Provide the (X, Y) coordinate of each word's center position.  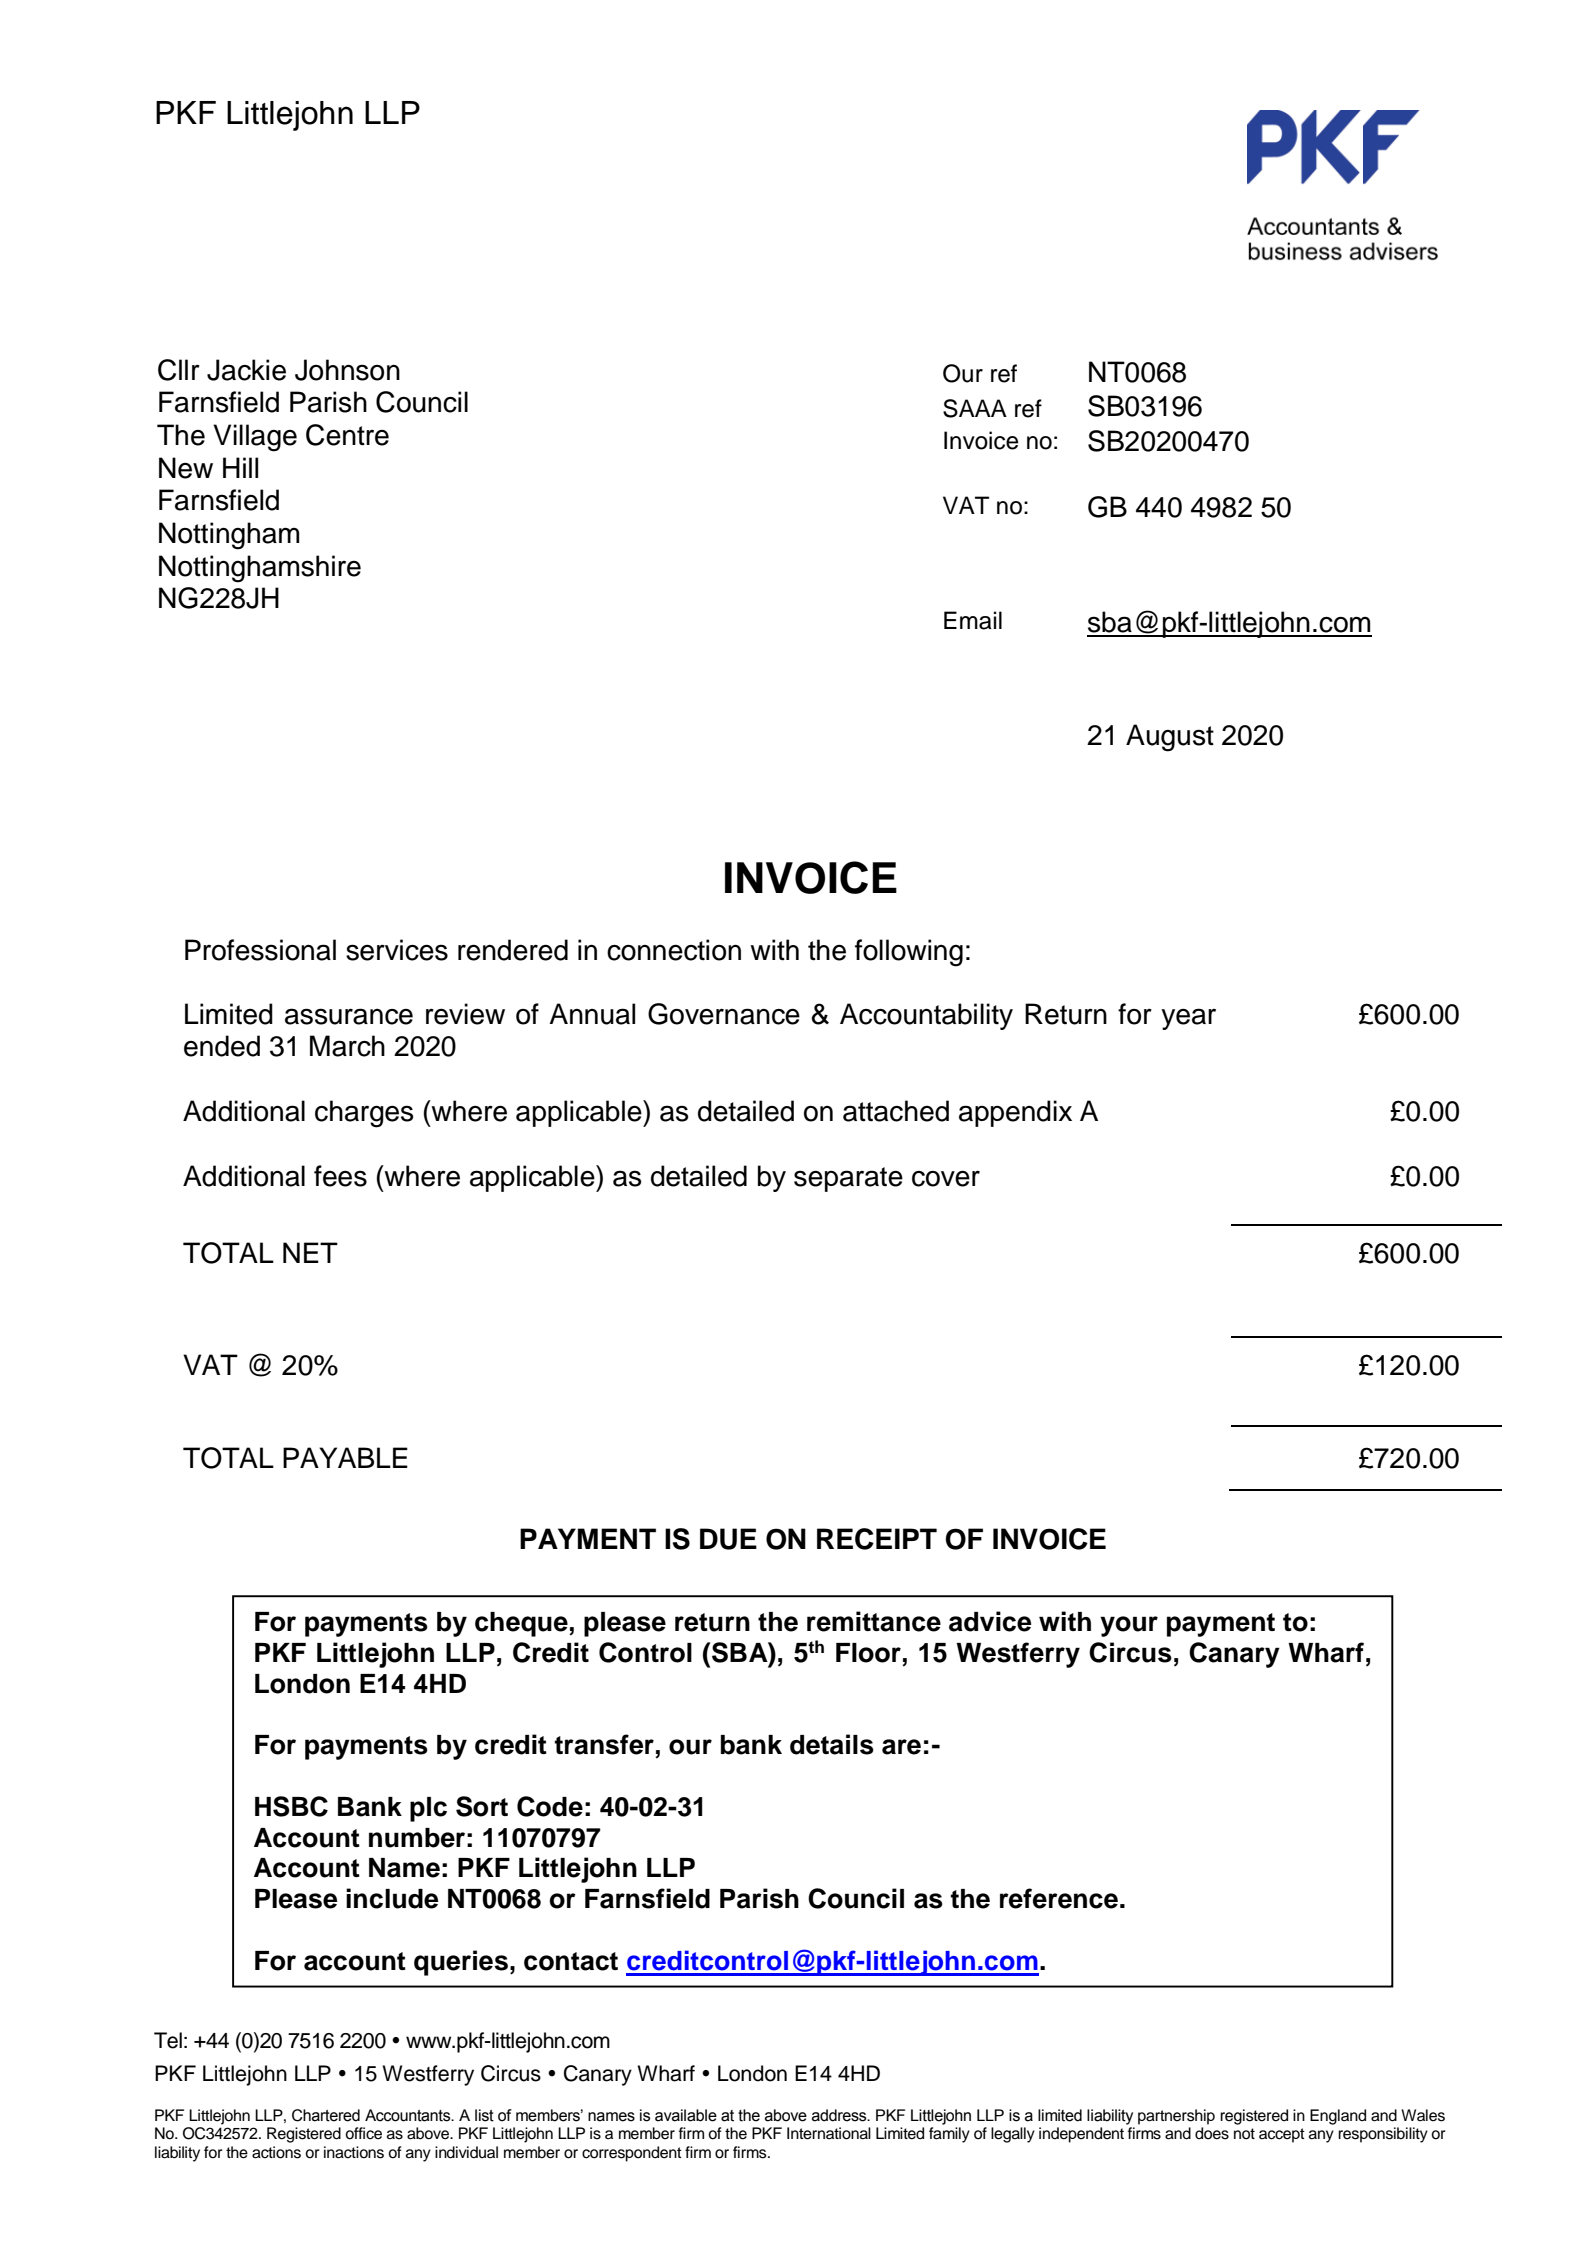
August (1170, 738)
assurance (349, 1016)
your (1129, 1626)
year (1188, 1019)
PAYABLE (345, 1457)
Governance (724, 1014)
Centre (347, 435)
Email (973, 620)
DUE (728, 1539)
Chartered (326, 2115)
